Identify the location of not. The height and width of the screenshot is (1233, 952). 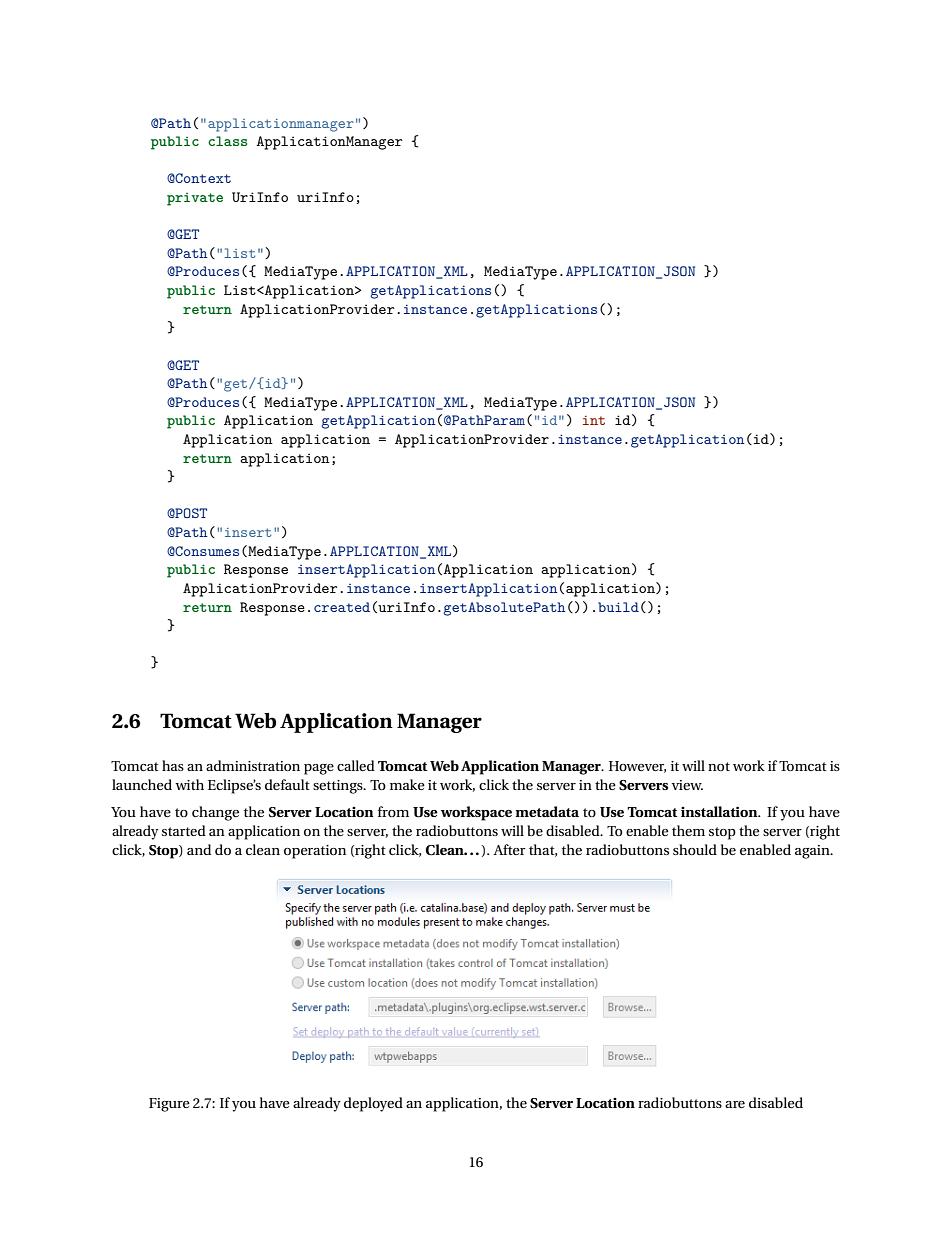
(719, 766).
